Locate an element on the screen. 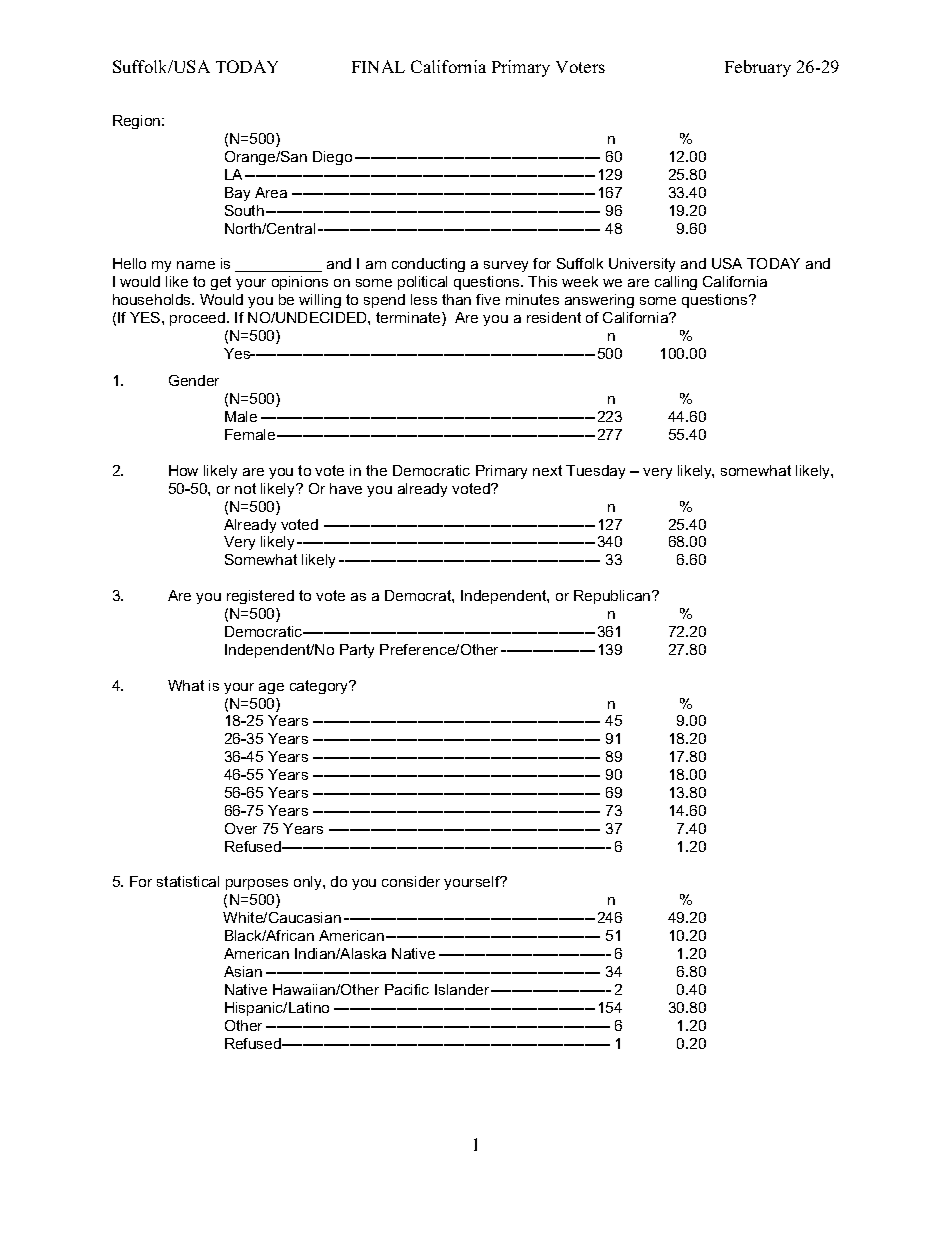 The image size is (952, 1233). age is located at coordinates (271, 688).
